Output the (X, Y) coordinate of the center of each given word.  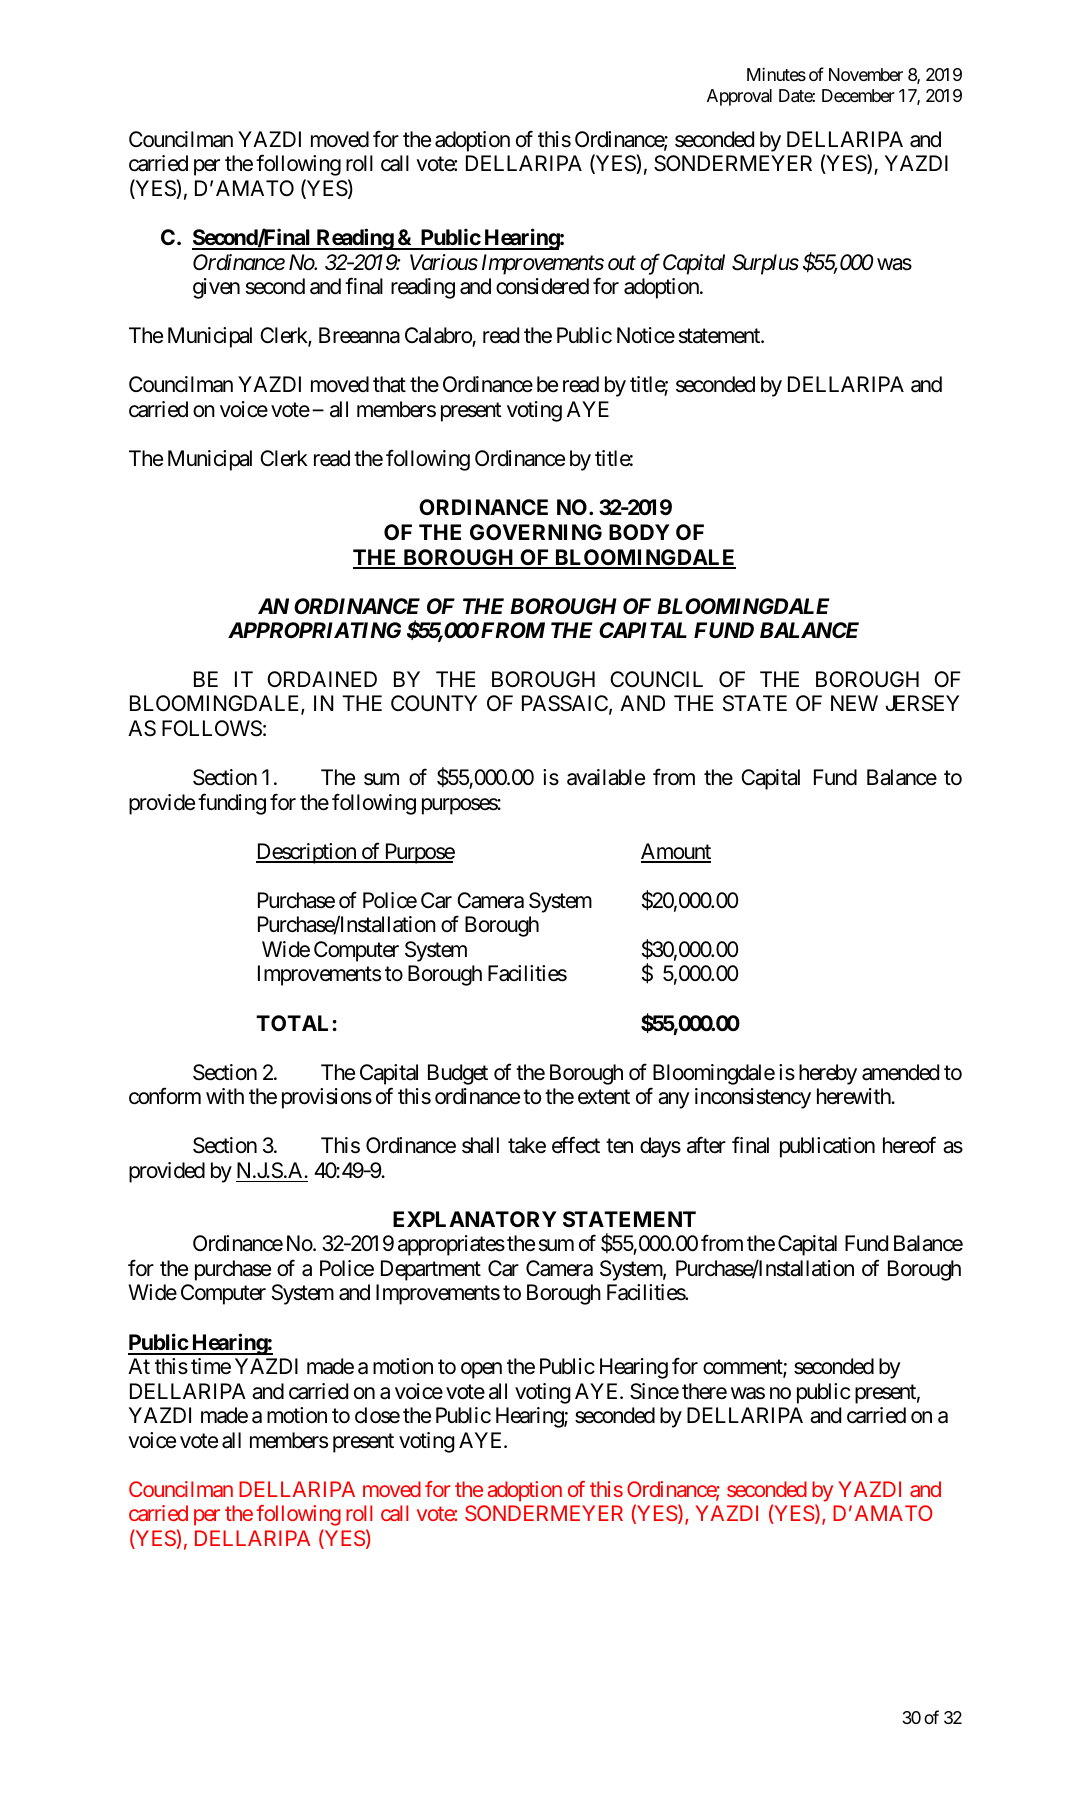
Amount (676, 852)
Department (431, 1270)
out (622, 263)
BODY (639, 532)
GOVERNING (536, 532)
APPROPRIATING (314, 630)
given (216, 288)
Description (307, 853)
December (858, 95)
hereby (828, 1074)
